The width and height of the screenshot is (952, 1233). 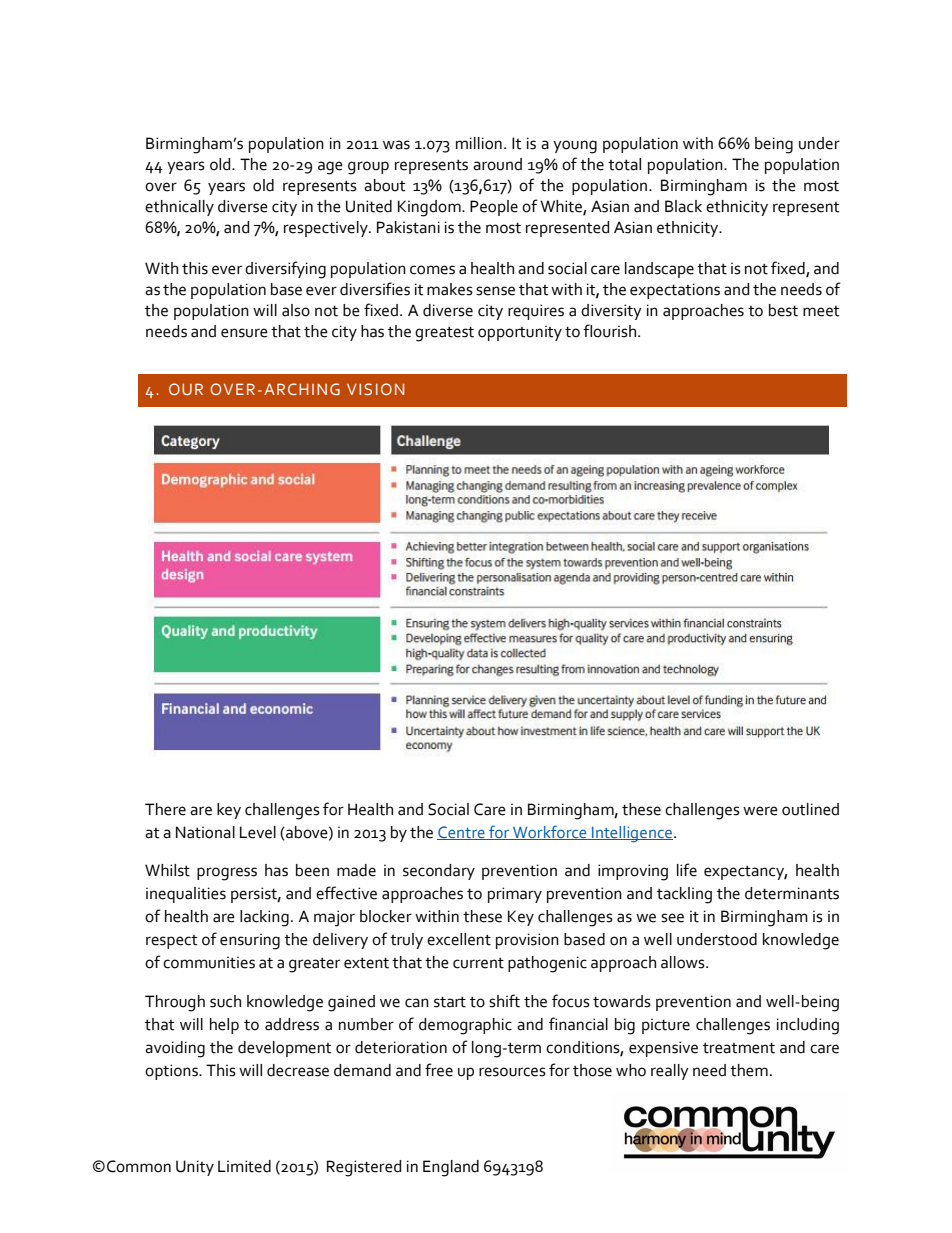 What do you see at coordinates (684, 895) in the screenshot?
I see `tackling` at bounding box center [684, 895].
